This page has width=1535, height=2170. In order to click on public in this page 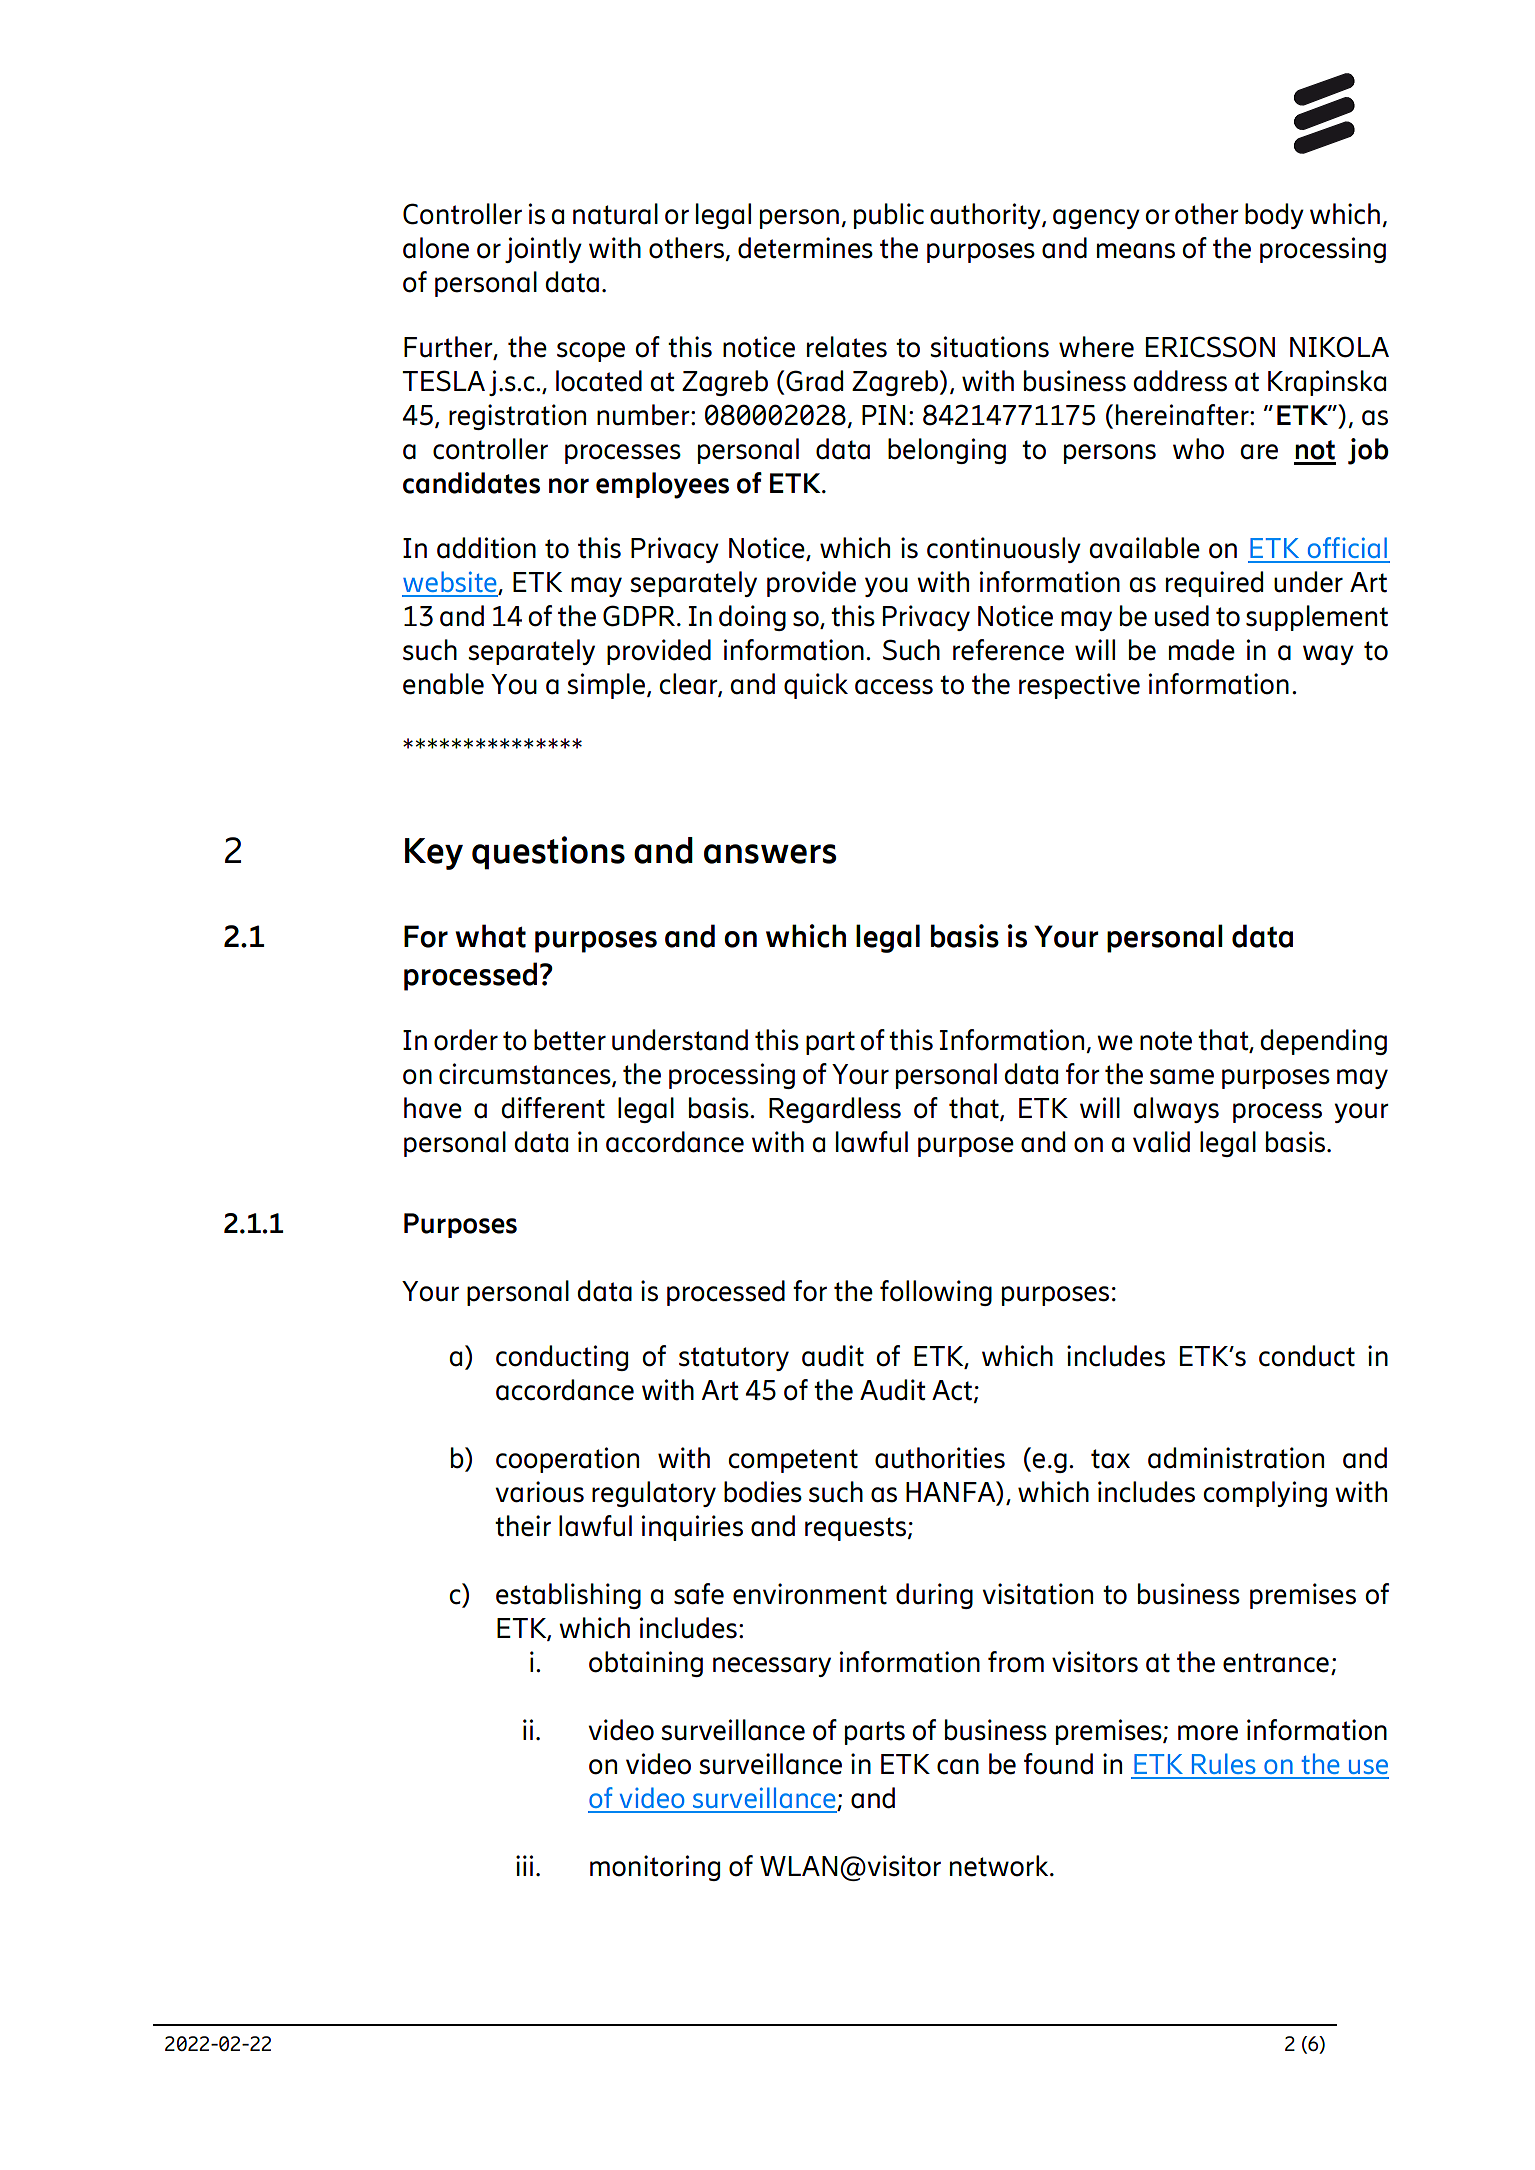, I will do `click(889, 216)`.
